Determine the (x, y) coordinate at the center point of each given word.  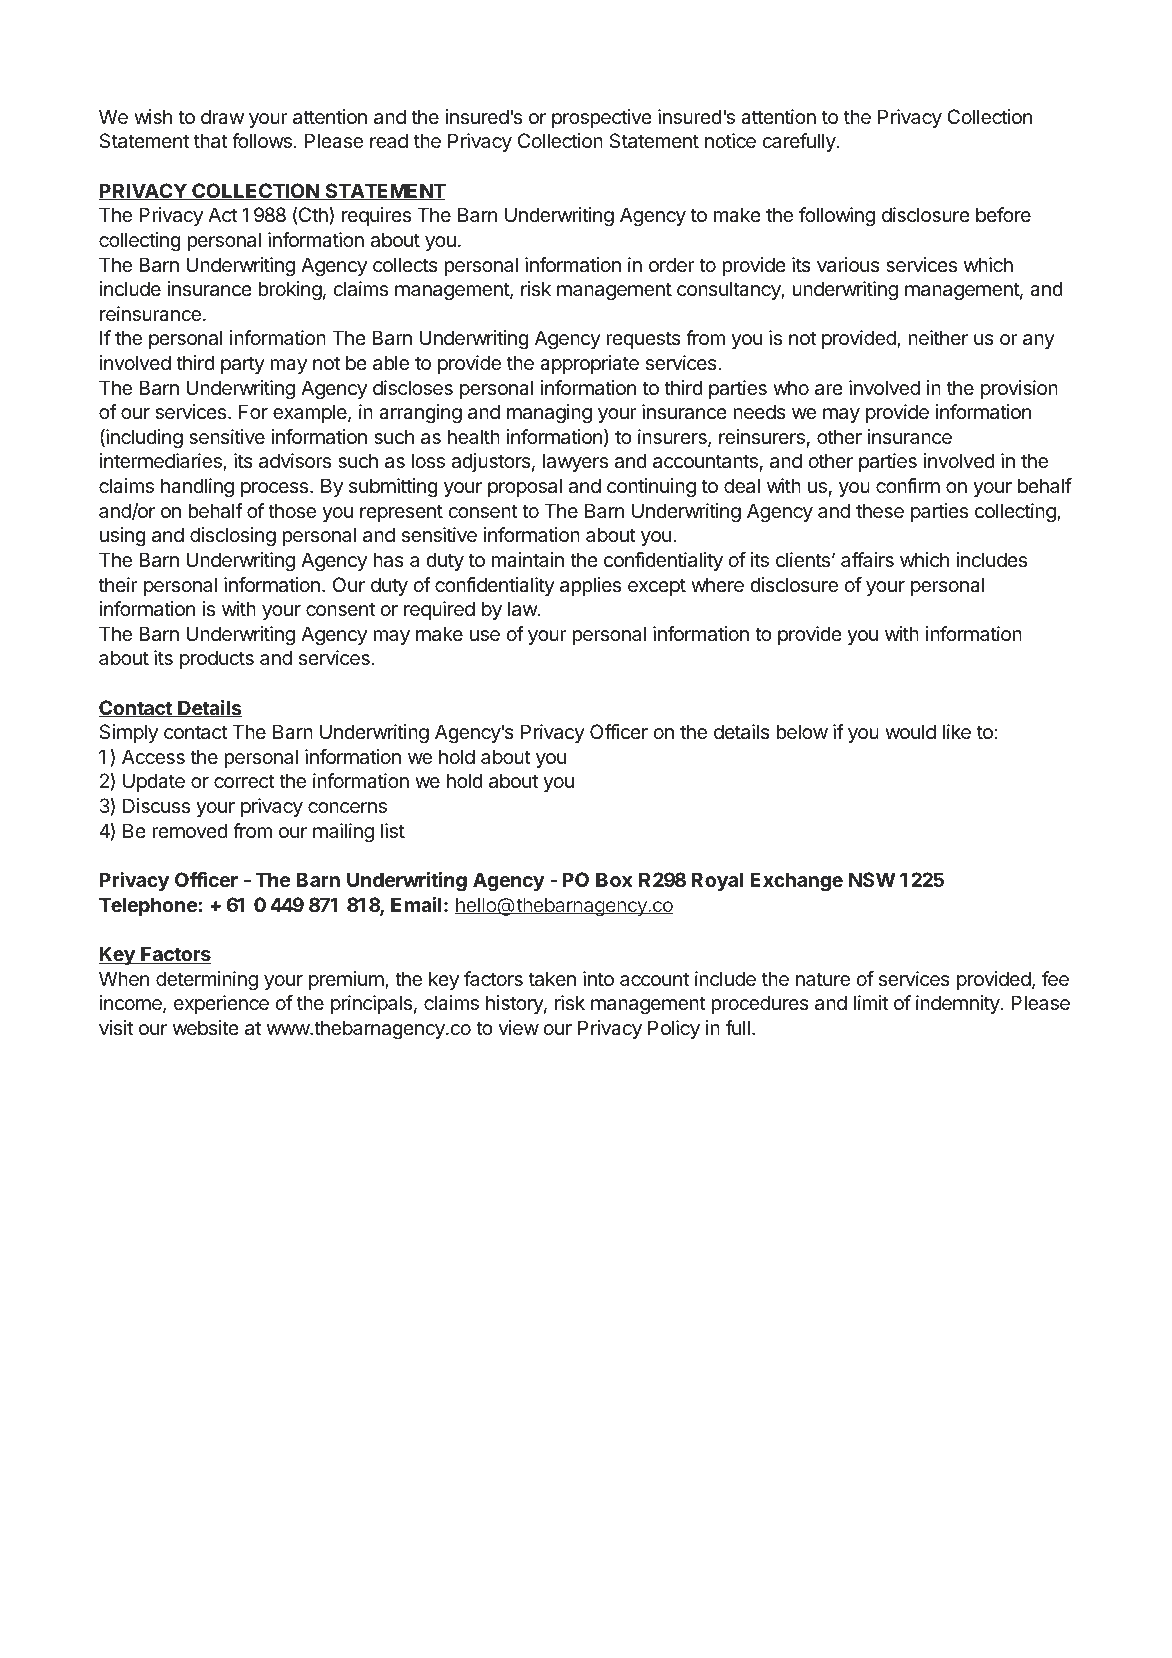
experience (221, 1004)
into (598, 978)
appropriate (589, 364)
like (957, 732)
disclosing (233, 537)
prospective (602, 118)
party (243, 365)
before (1003, 214)
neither (938, 338)
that (210, 141)
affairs (867, 560)
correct (244, 781)
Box (614, 879)
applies (590, 586)
